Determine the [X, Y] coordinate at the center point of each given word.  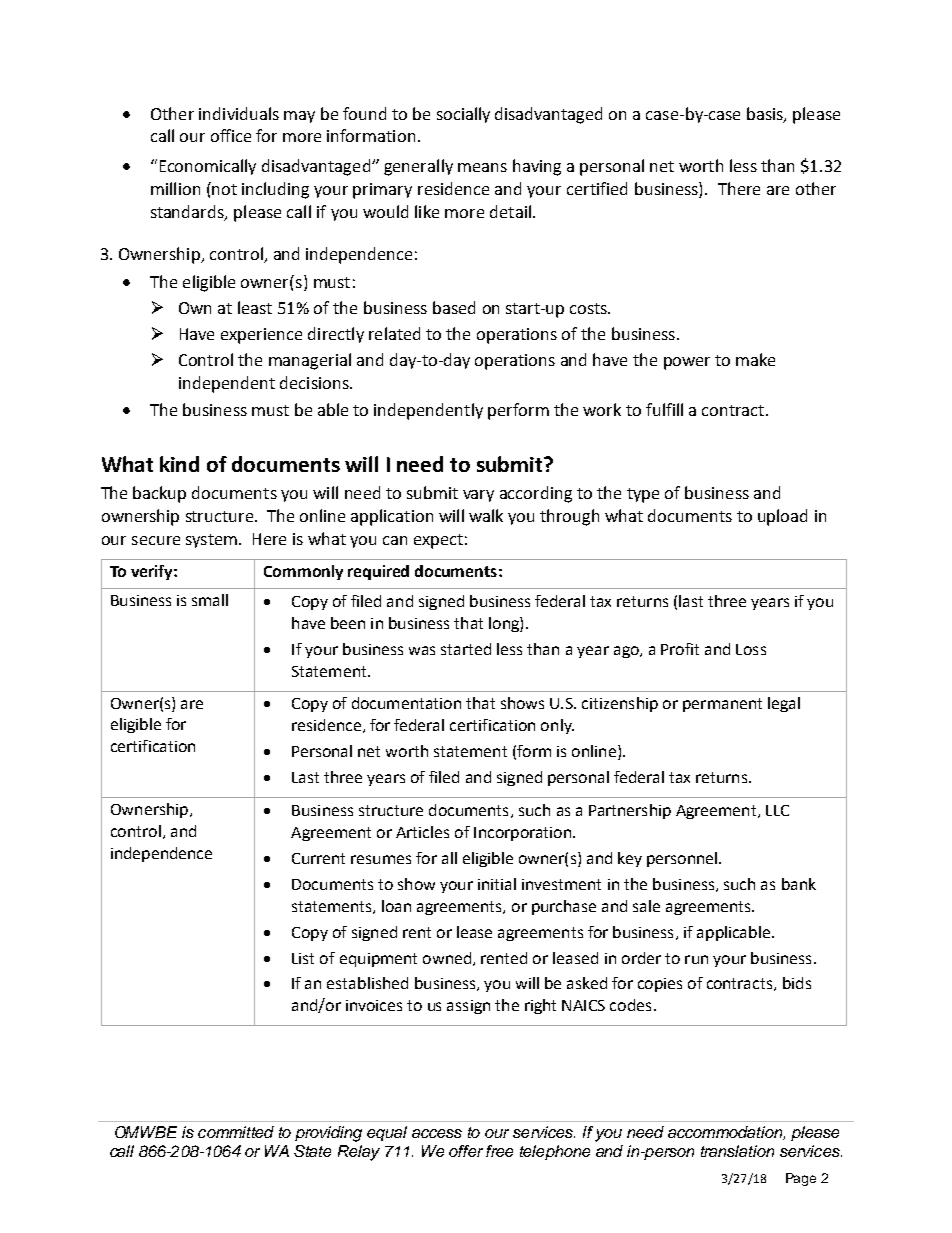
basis [766, 114]
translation [737, 1151]
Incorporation [522, 834]
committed [236, 1132]
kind [179, 464]
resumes [381, 859]
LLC [777, 810]
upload [782, 517]
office [231, 135]
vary [478, 496]
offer [466, 1151]
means [482, 167]
